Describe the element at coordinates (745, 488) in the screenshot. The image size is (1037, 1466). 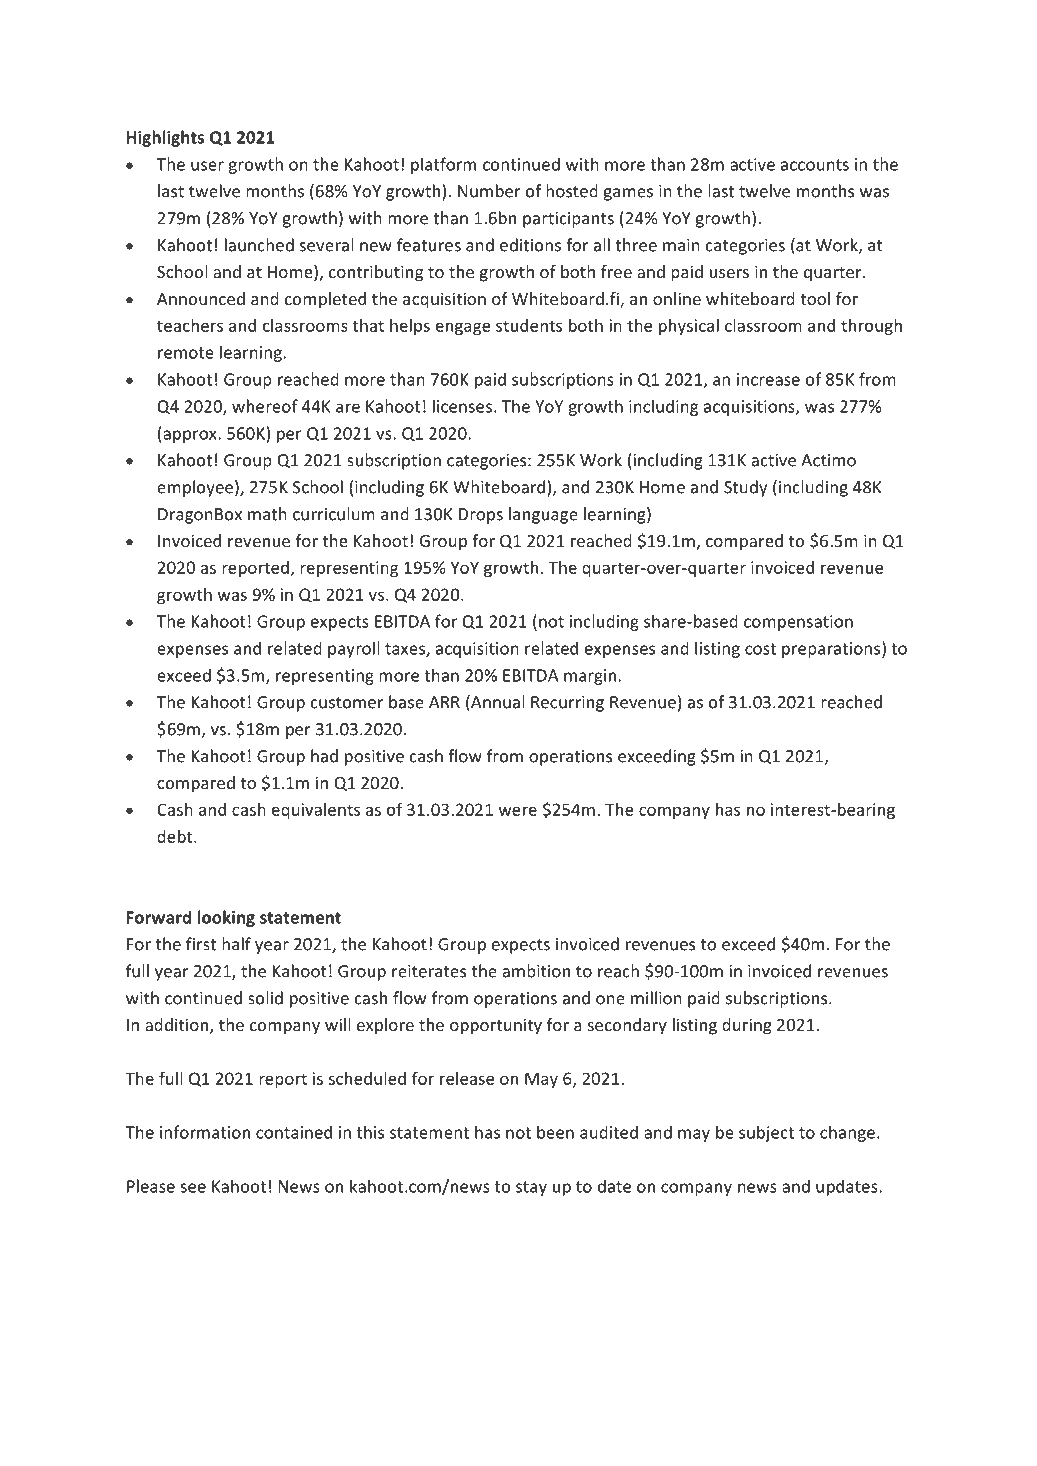
I see `Study` at that location.
